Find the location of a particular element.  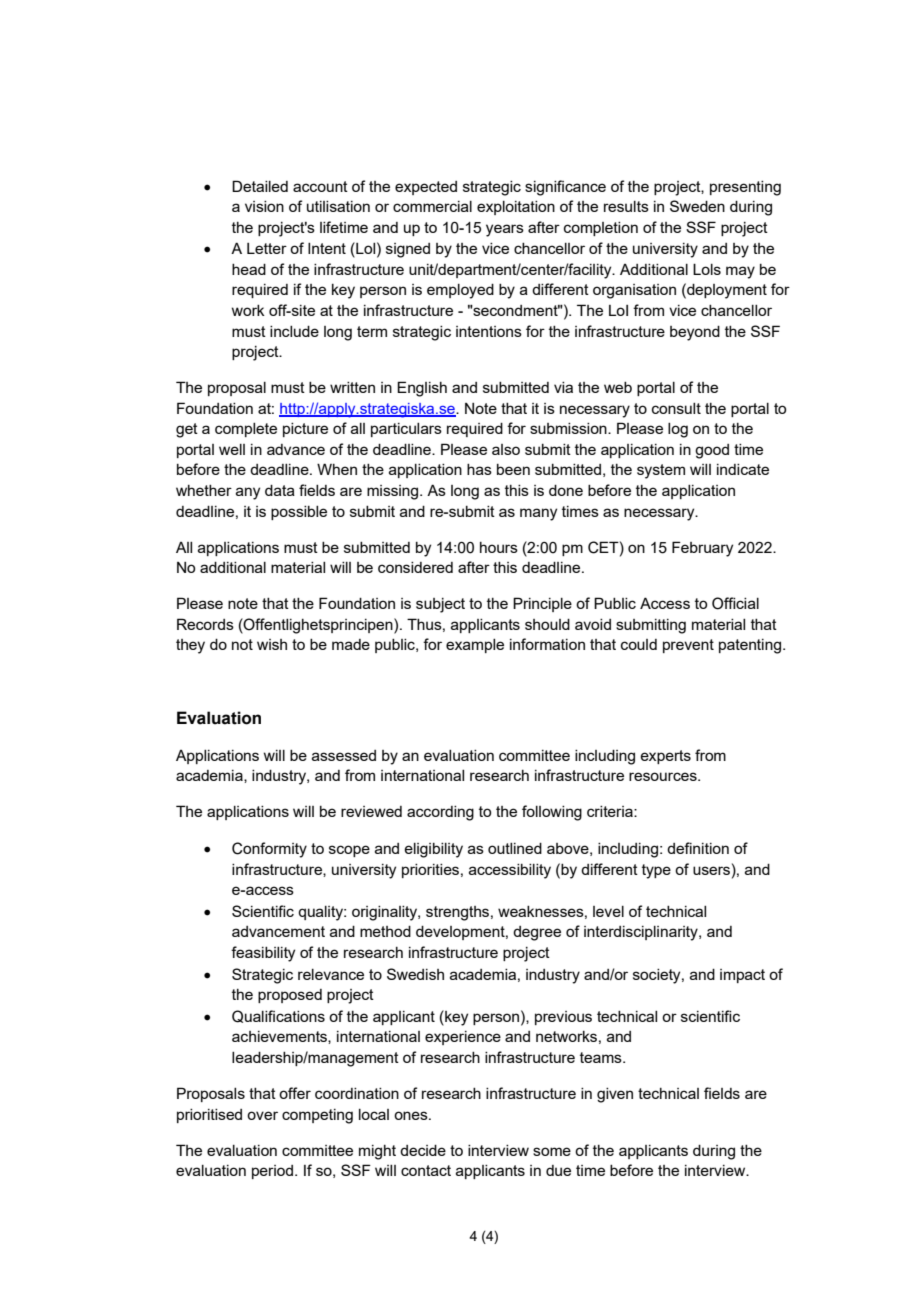

over is located at coordinates (262, 1115).
